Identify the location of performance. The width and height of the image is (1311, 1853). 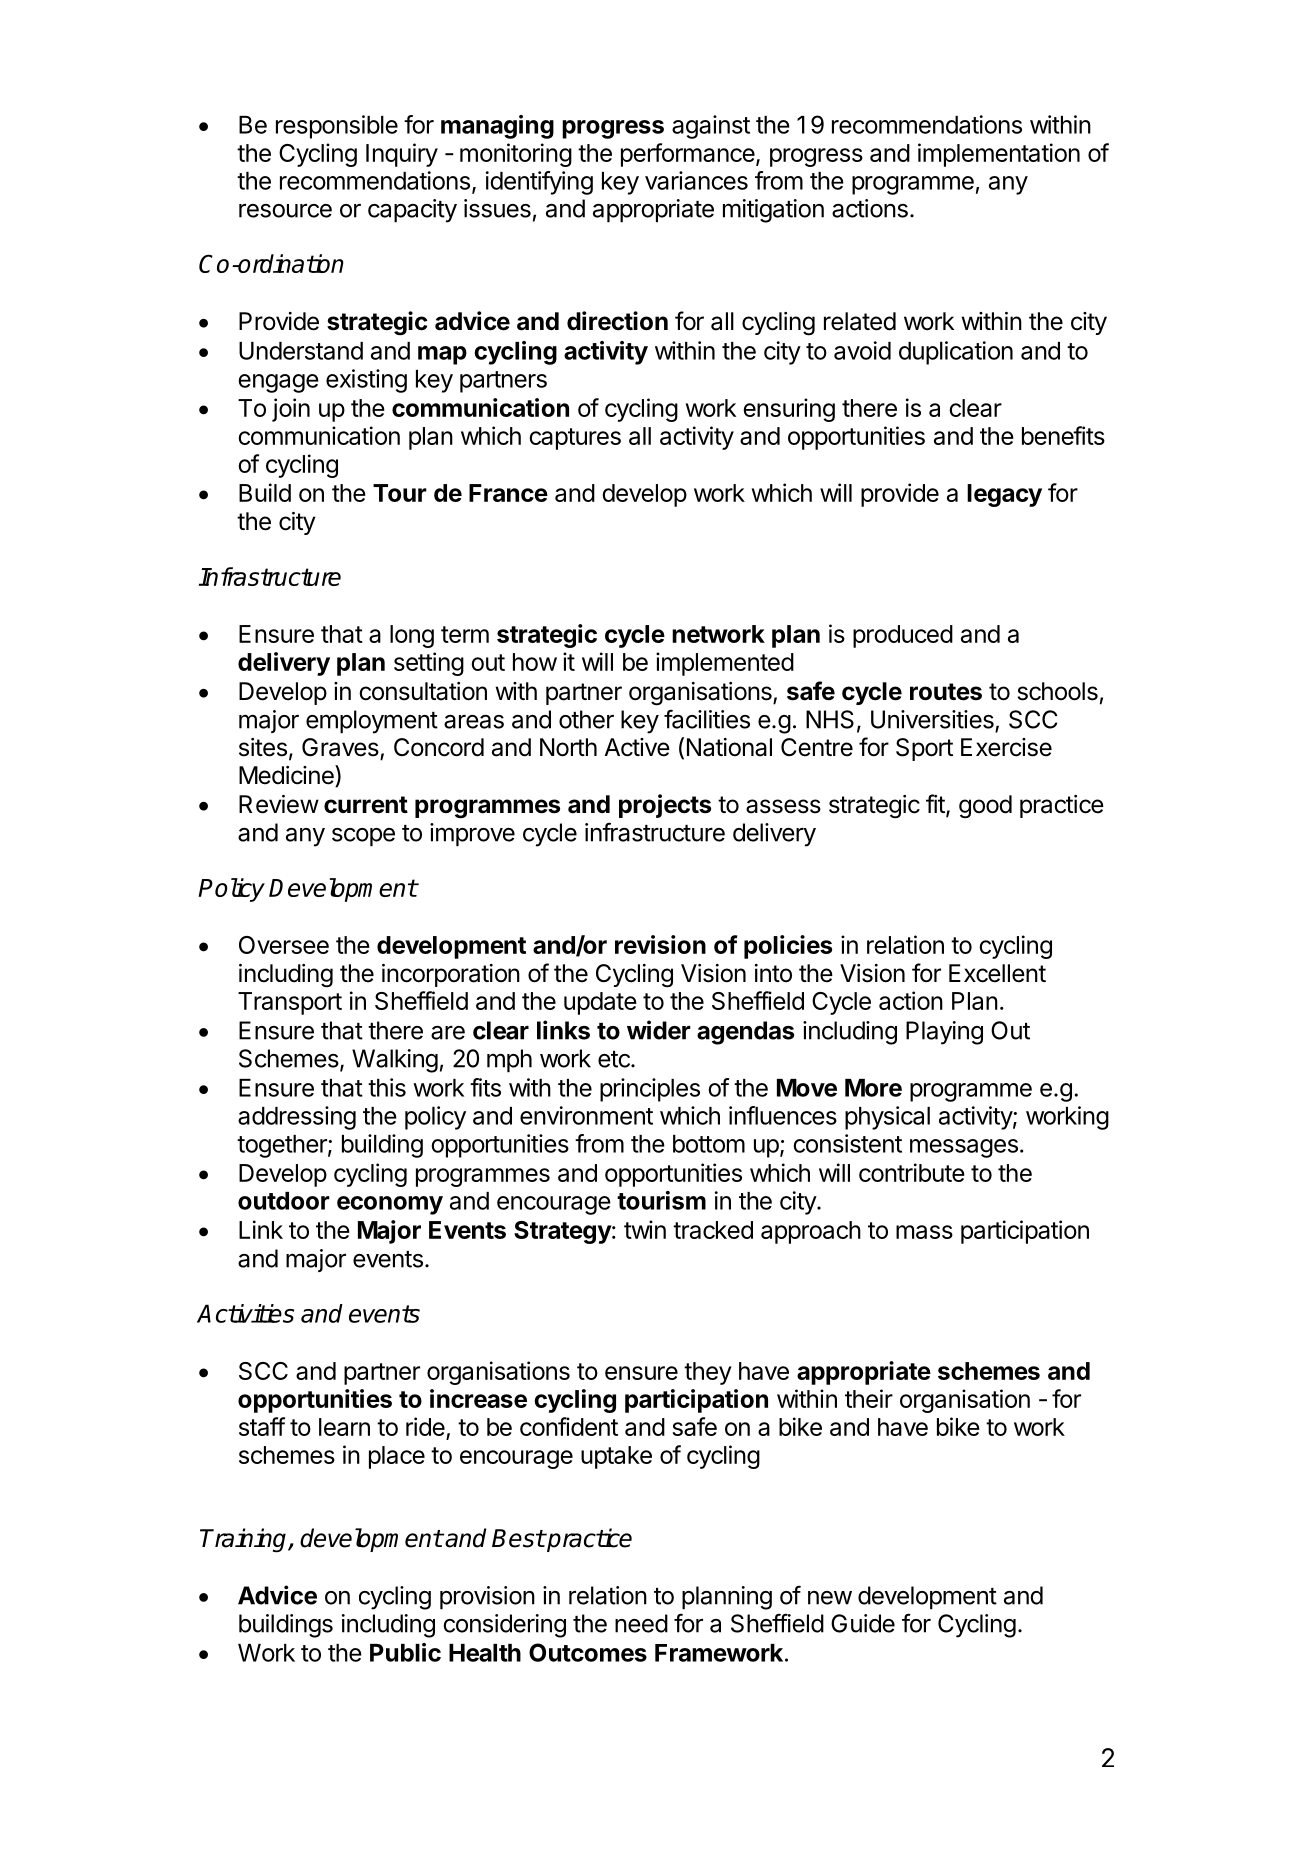
(689, 155).
